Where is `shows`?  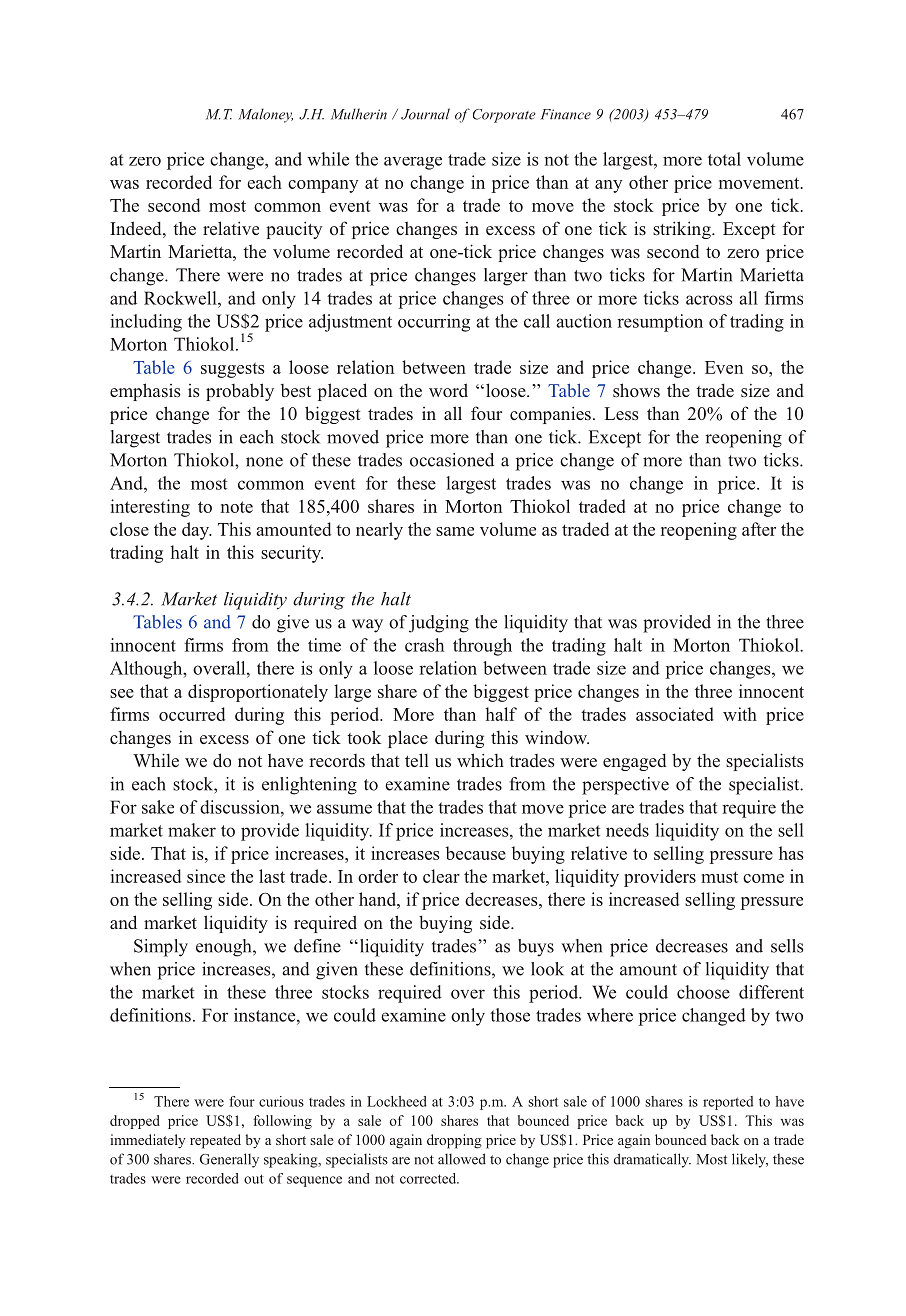
shows is located at coordinates (636, 390).
